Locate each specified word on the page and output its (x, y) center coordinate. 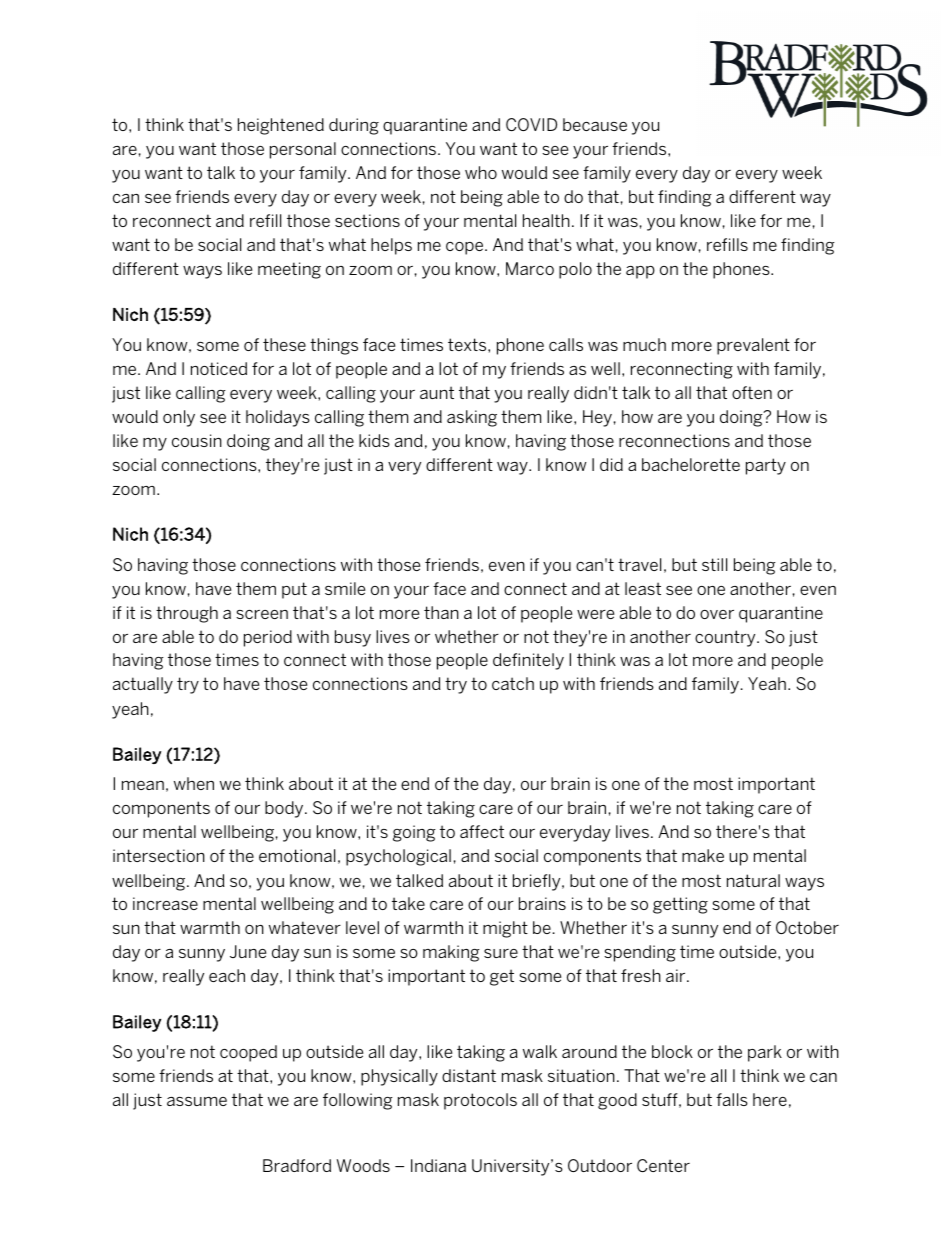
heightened (281, 126)
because (595, 124)
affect (482, 831)
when (194, 783)
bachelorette (691, 464)
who (481, 172)
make (703, 855)
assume (197, 1101)
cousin (197, 440)
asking (472, 418)
